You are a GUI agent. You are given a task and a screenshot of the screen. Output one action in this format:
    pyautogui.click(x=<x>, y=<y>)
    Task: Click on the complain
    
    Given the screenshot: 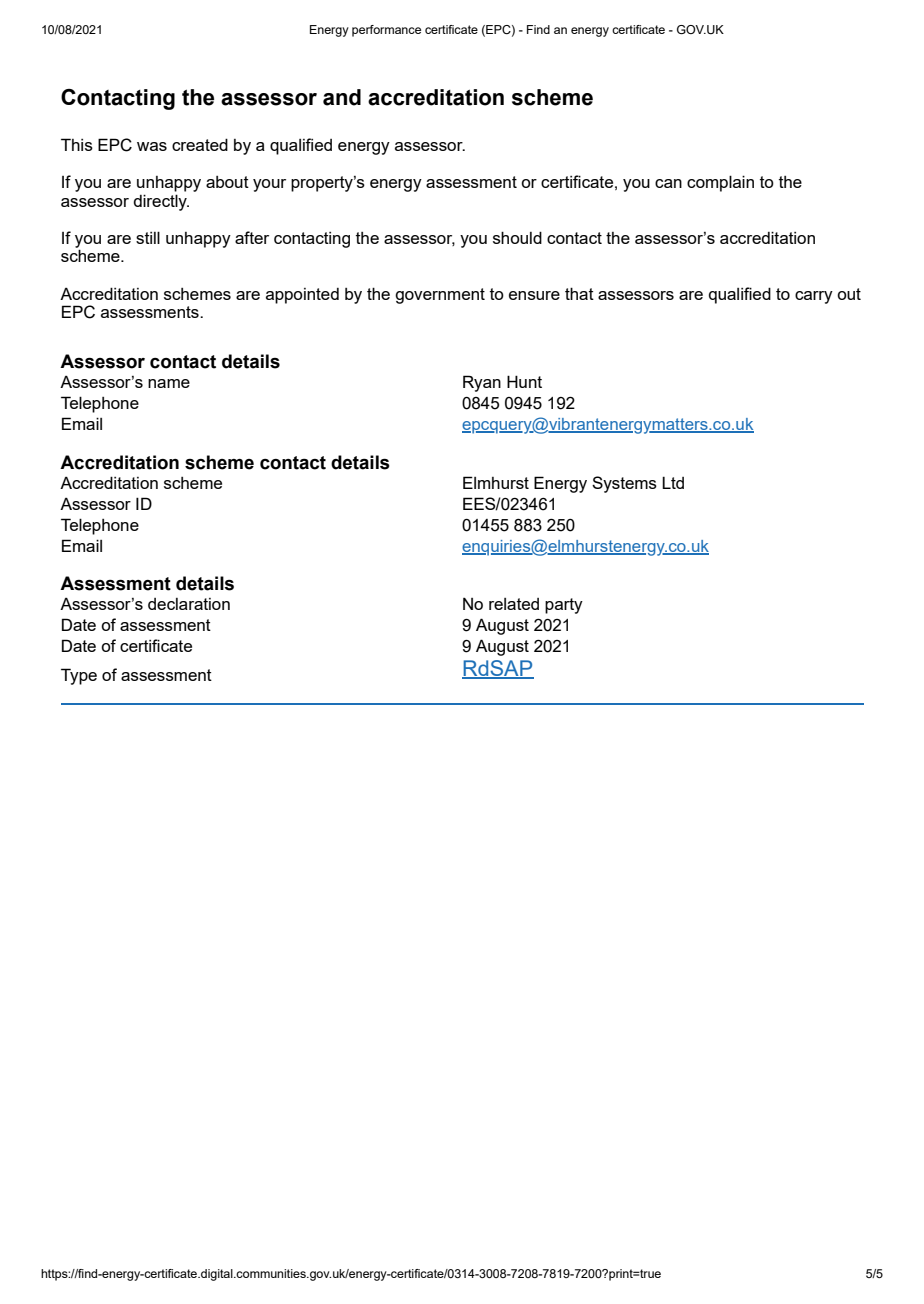 What is the action you would take?
    pyautogui.click(x=720, y=183)
